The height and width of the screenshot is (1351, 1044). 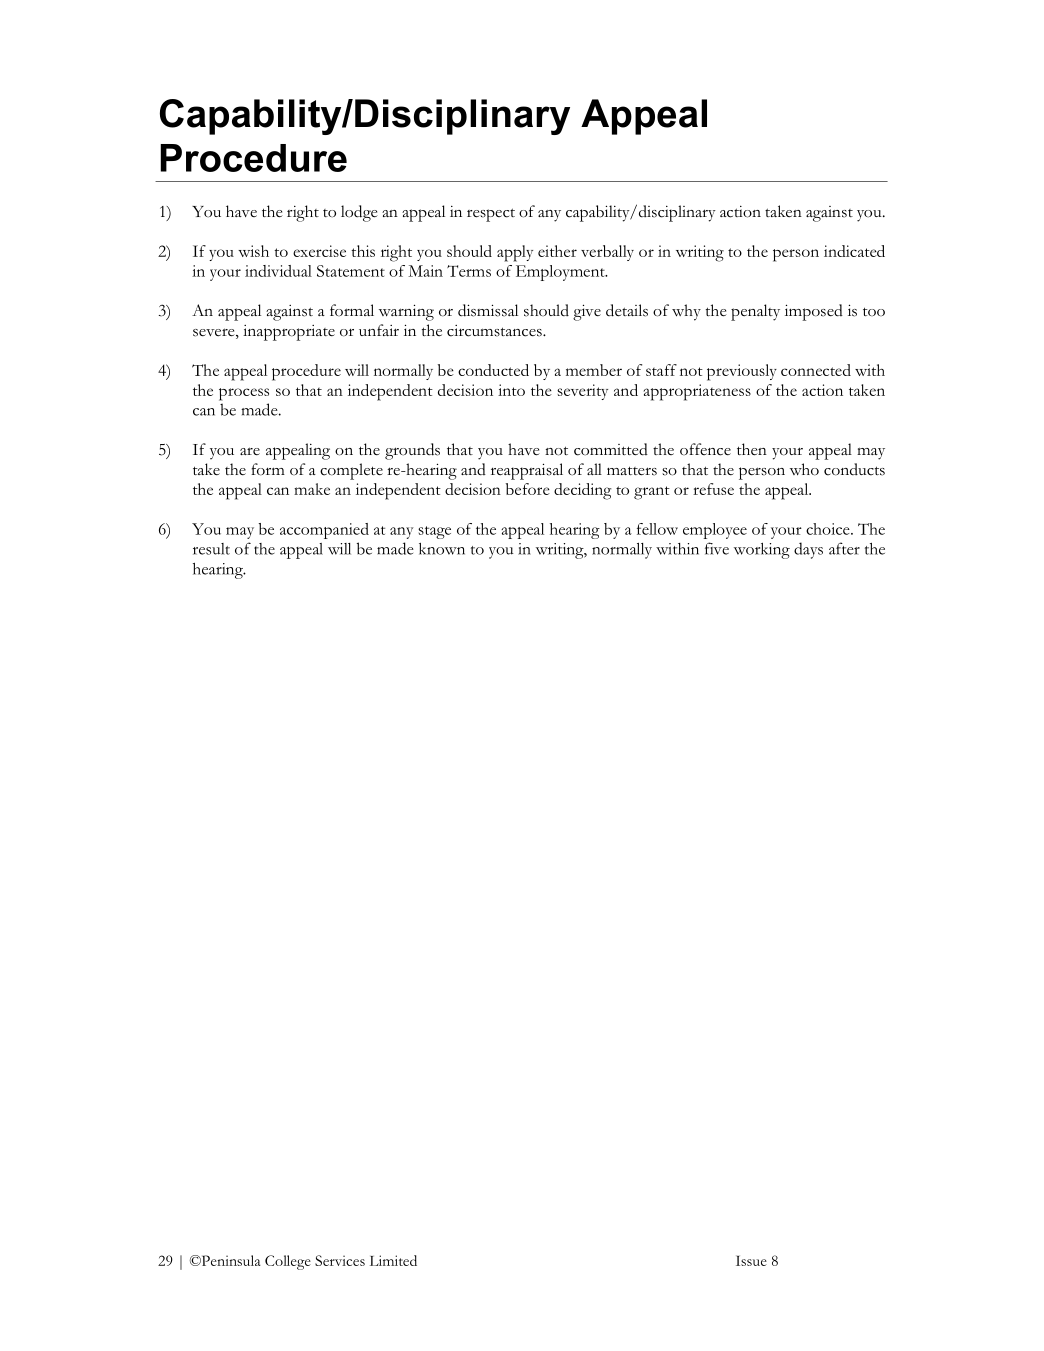 I want to click on either, so click(x=557, y=251).
